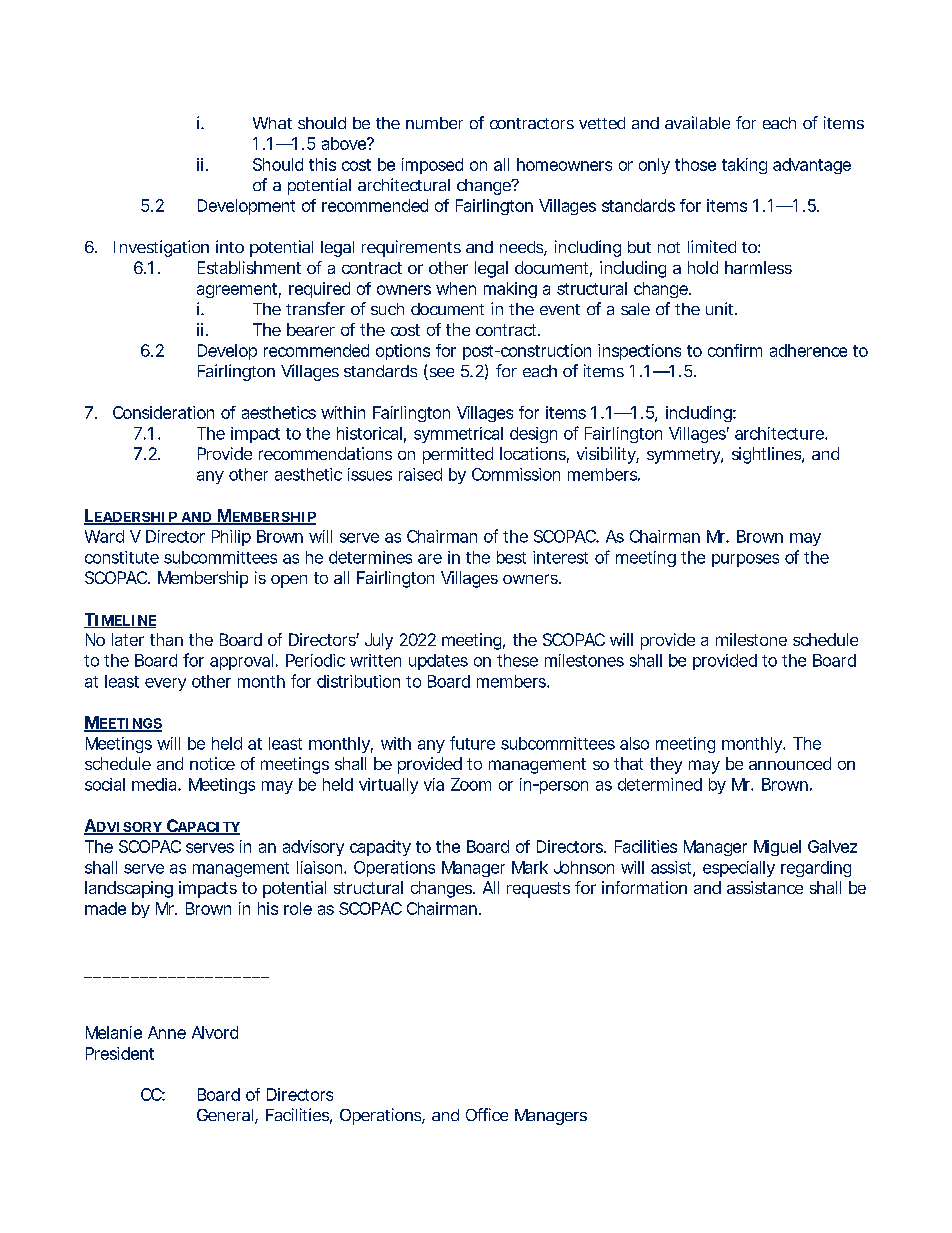 This screenshot has width=952, height=1233. What do you see at coordinates (739, 869) in the screenshot?
I see `especially` at bounding box center [739, 869].
